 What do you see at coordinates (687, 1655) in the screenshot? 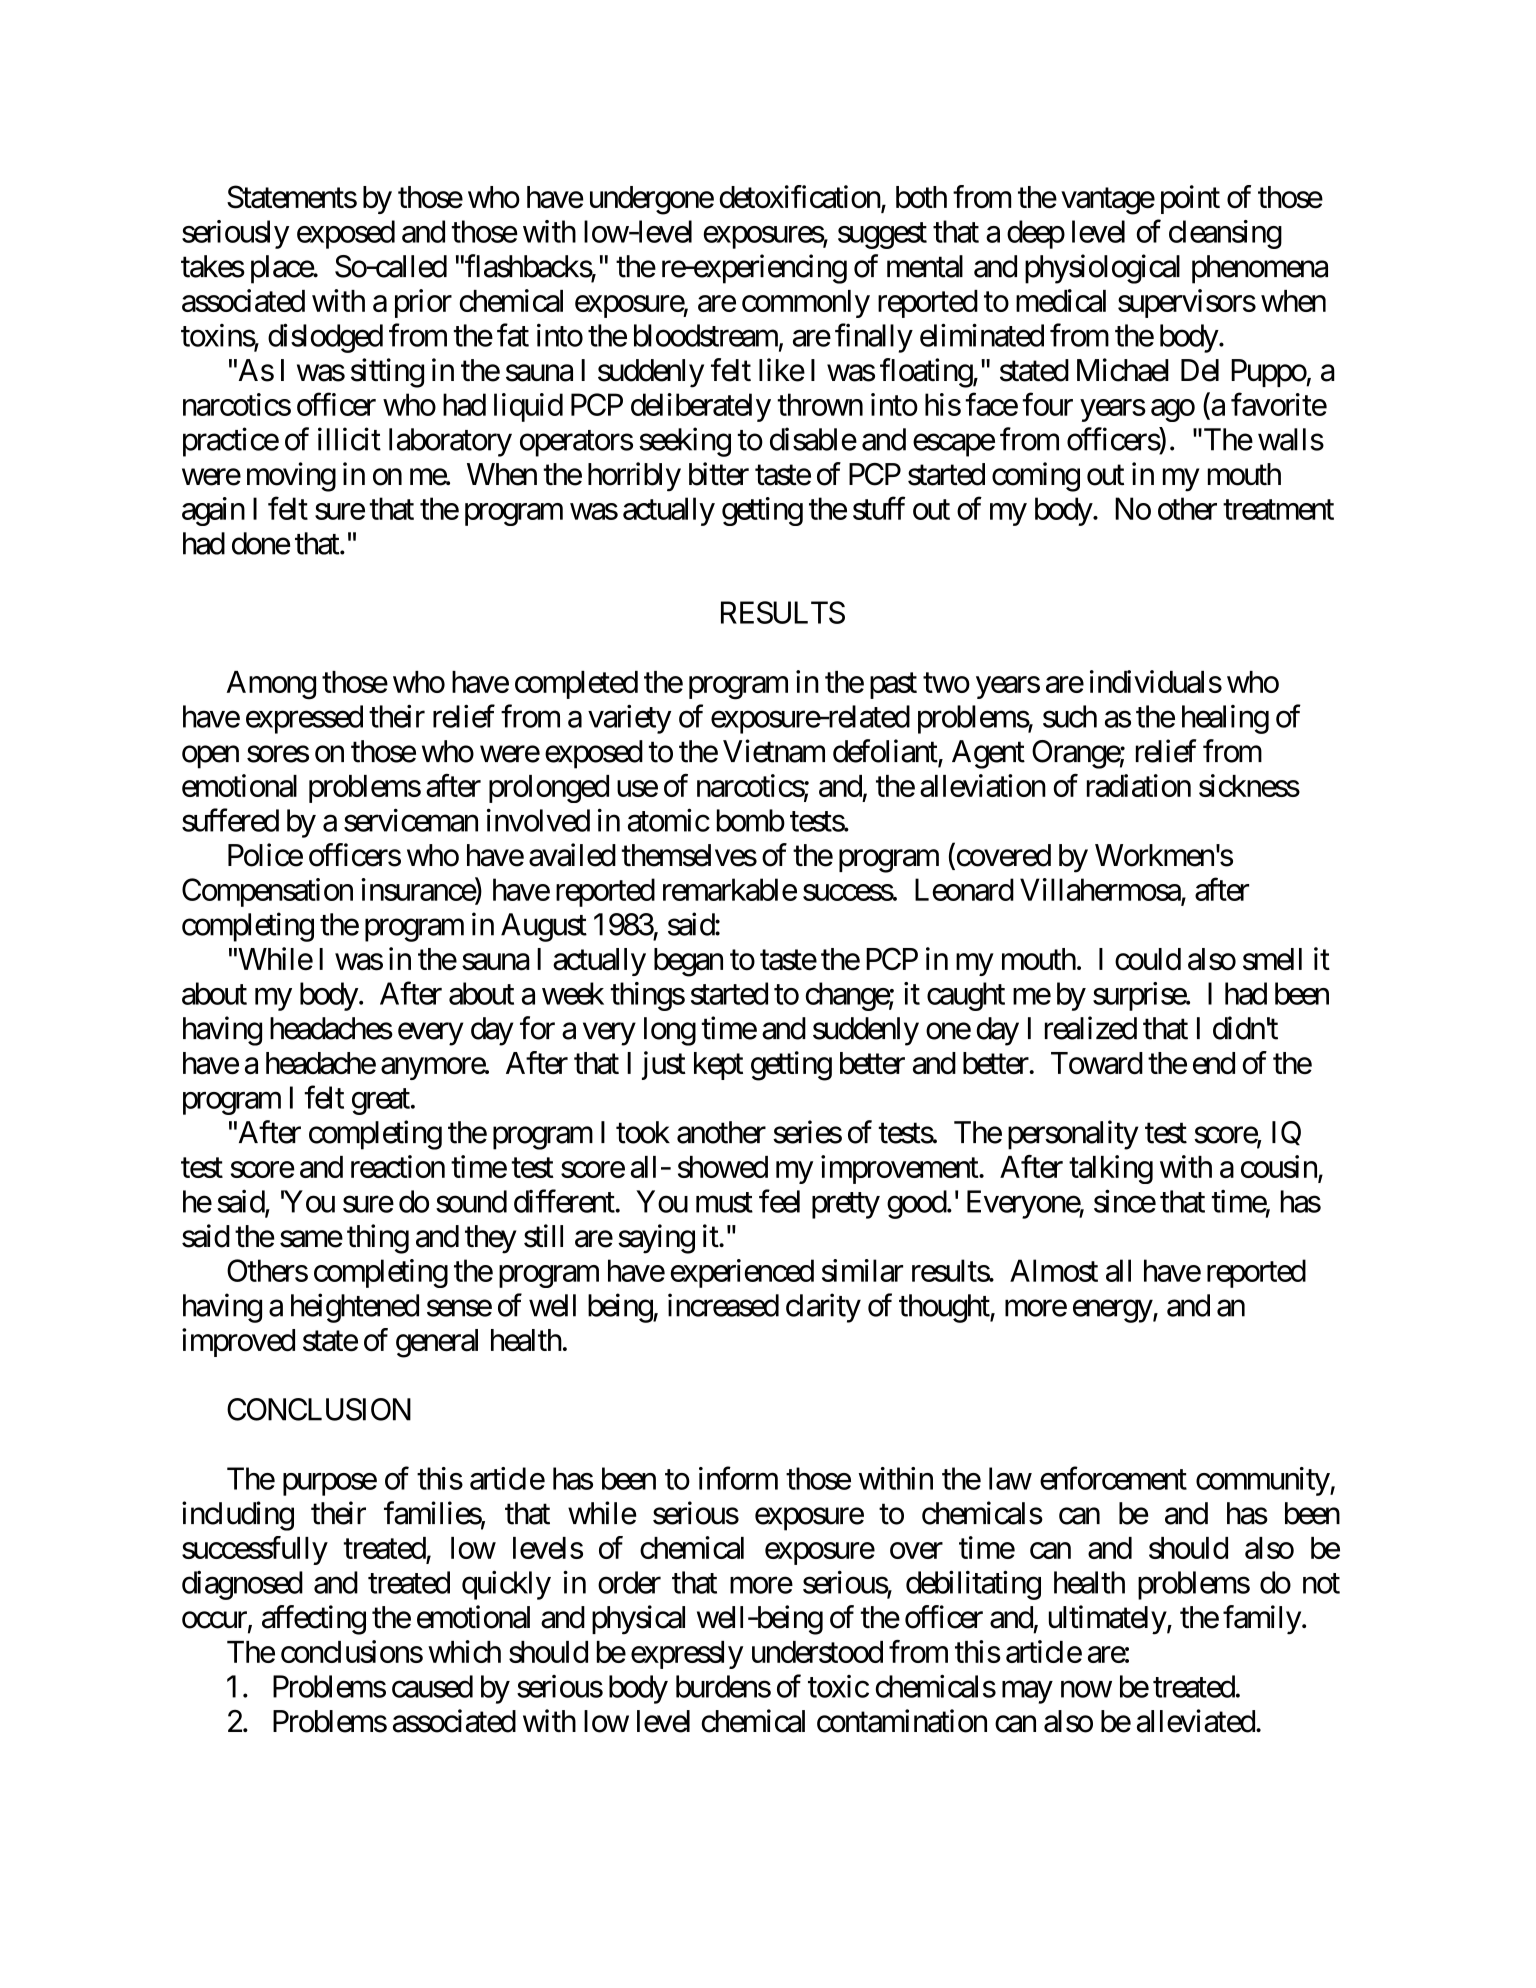
I see `expressly` at bounding box center [687, 1655].
